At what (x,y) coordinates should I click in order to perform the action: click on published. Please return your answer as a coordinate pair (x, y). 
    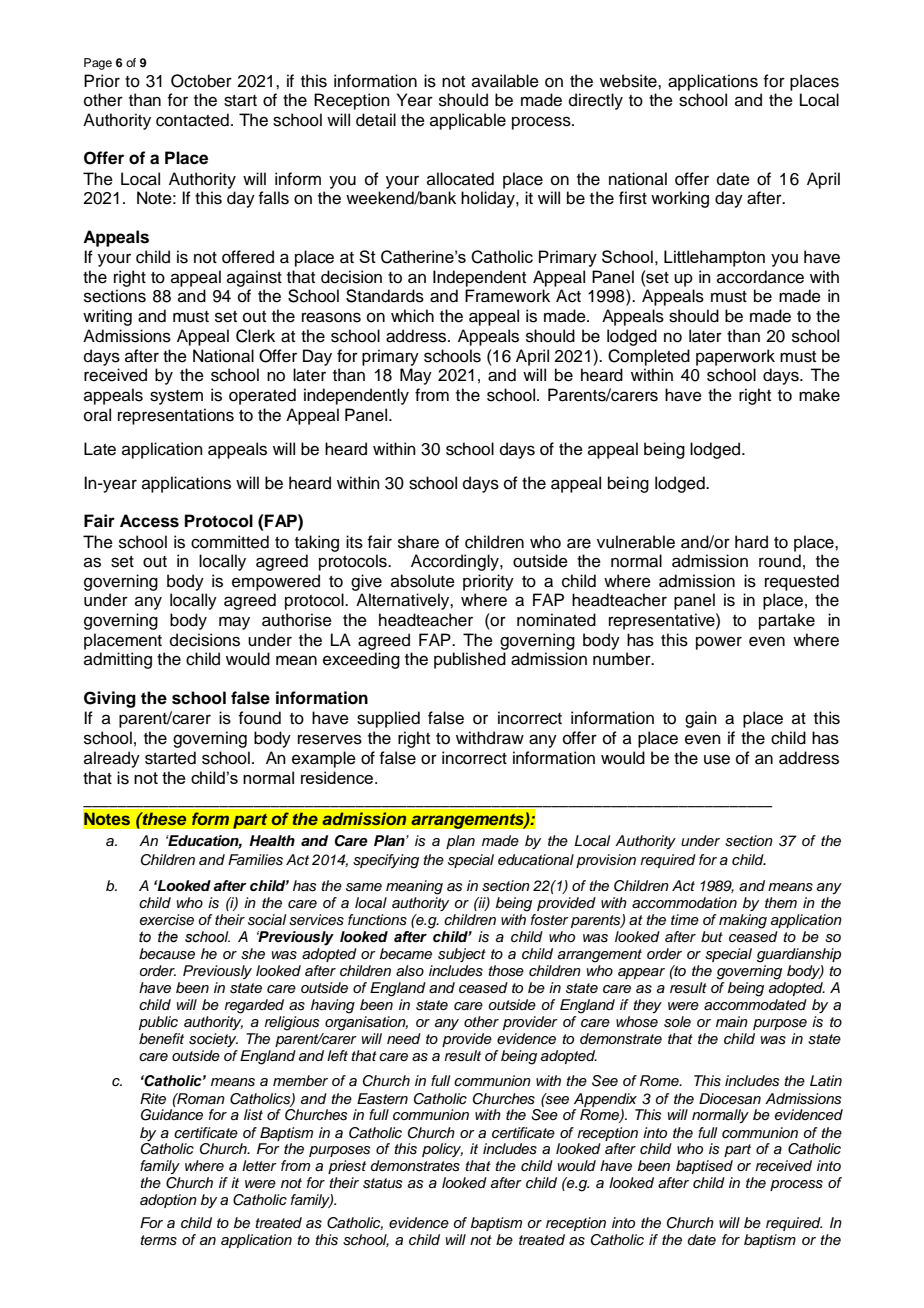
    Looking at the image, I should click on (470, 660).
